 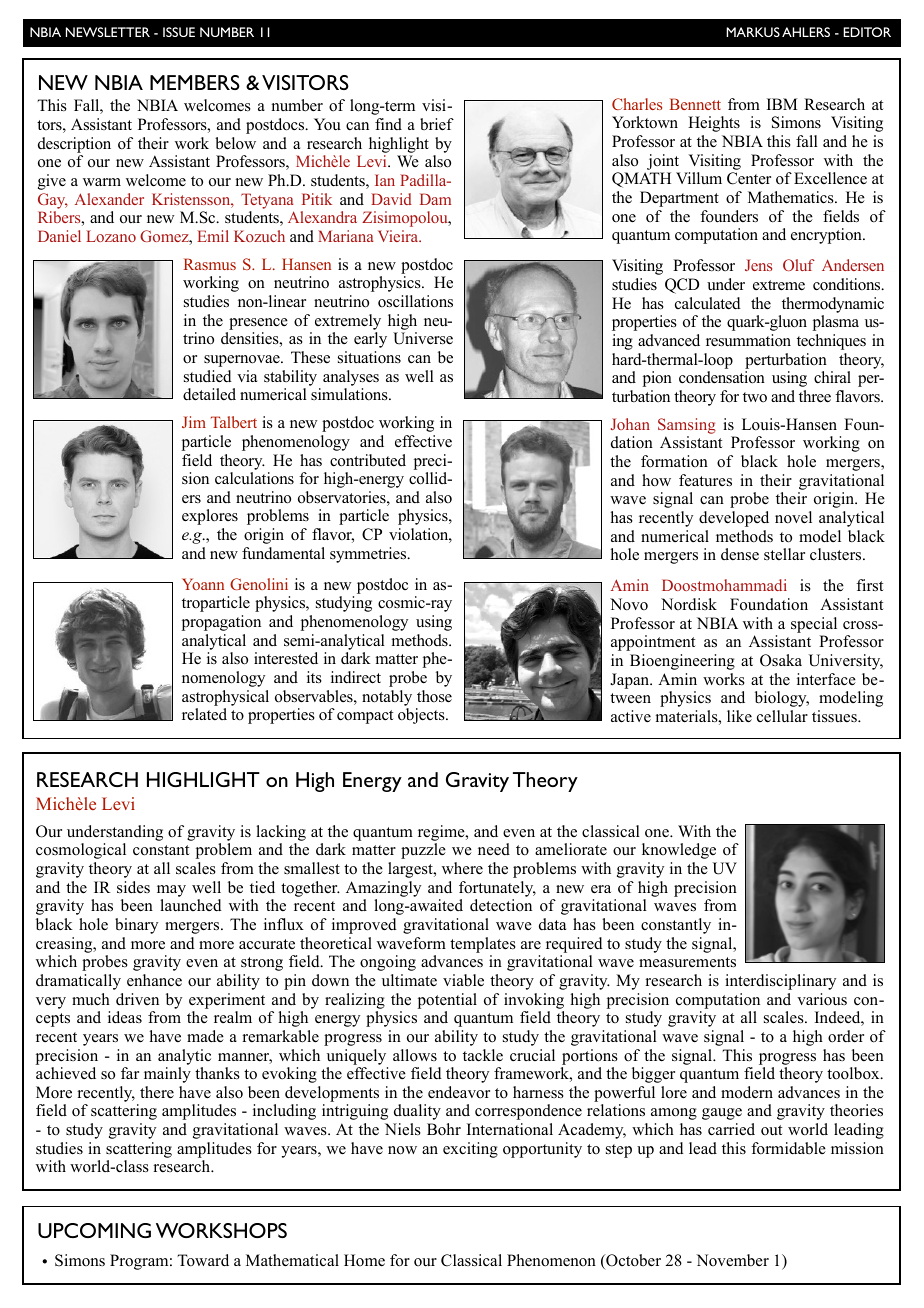 I want to click on exciting, so click(x=470, y=1150).
